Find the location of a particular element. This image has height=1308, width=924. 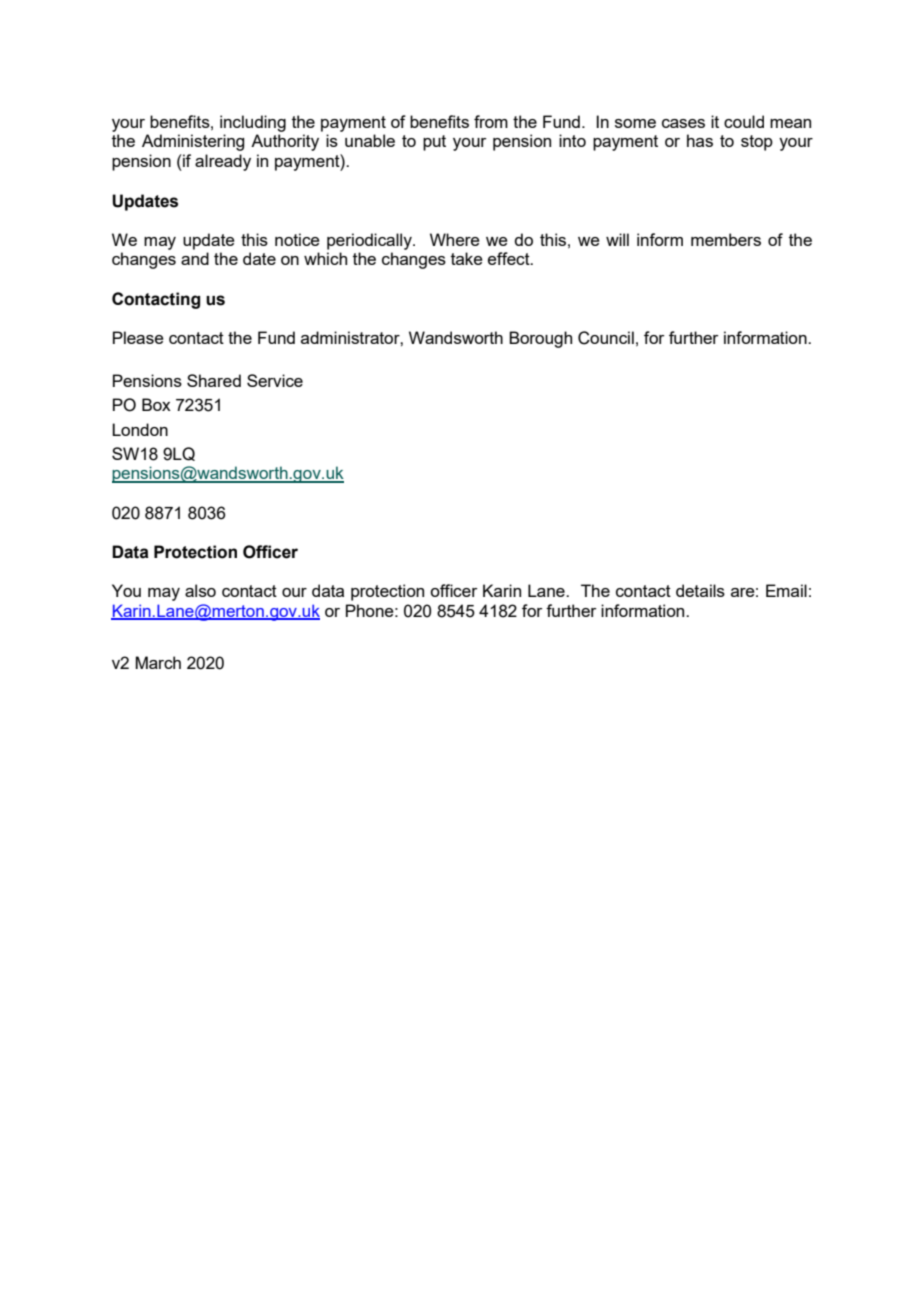

Council is located at coordinates (606, 338).
